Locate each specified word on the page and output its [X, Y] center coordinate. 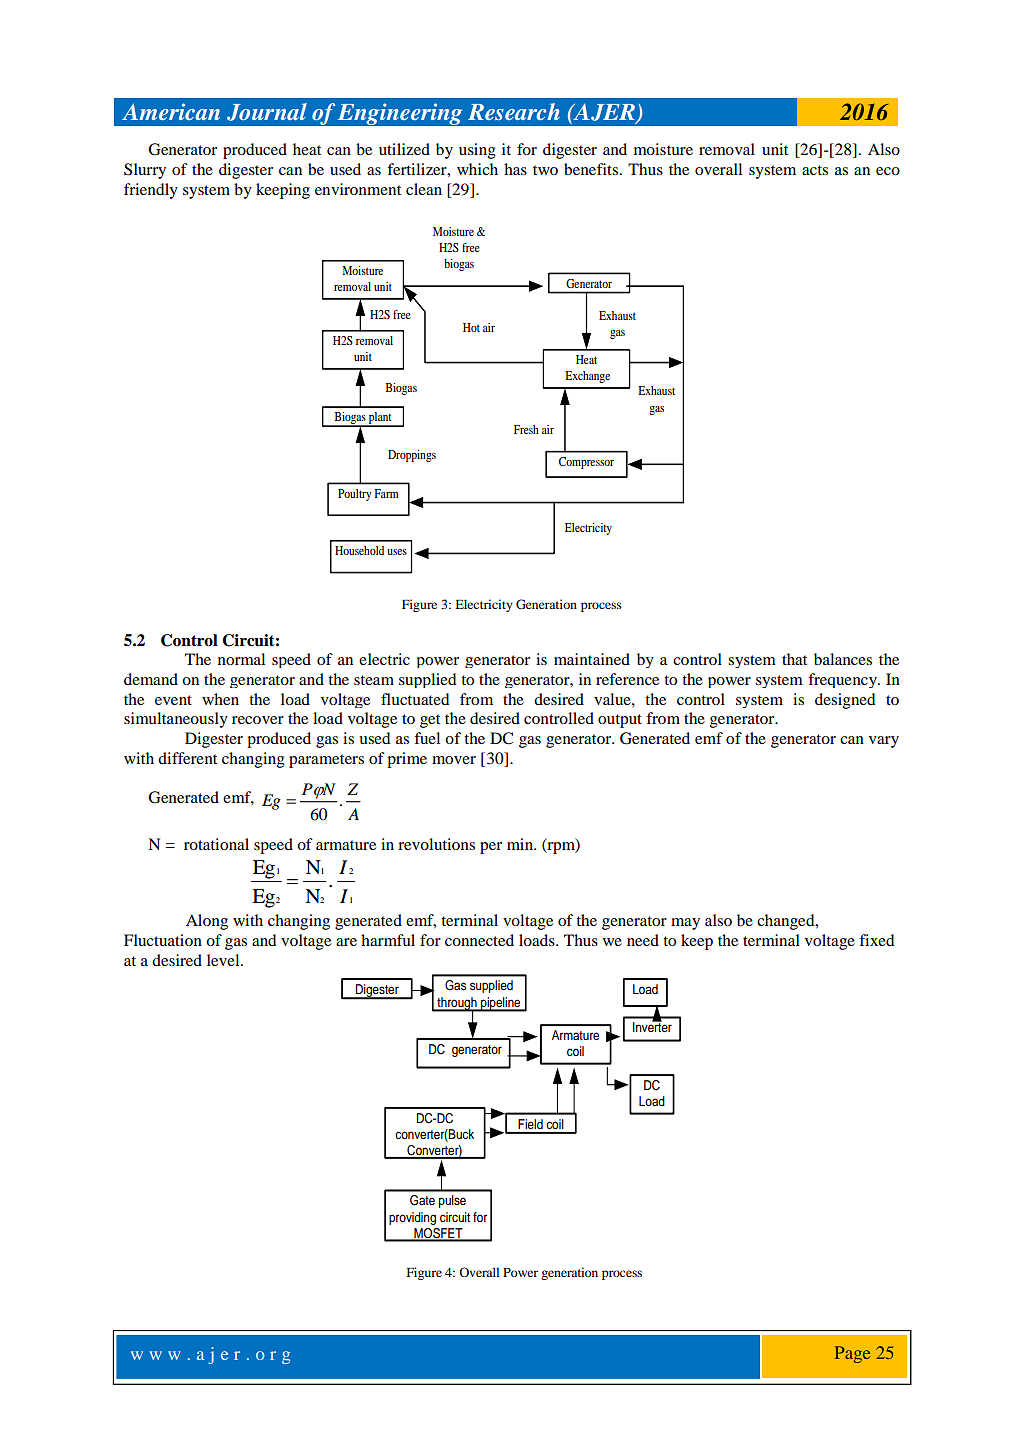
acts [815, 170]
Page [853, 1354]
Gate [422, 1200]
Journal [267, 112]
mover [454, 760]
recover [258, 720]
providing [412, 1218]
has [515, 169]
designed [845, 701]
